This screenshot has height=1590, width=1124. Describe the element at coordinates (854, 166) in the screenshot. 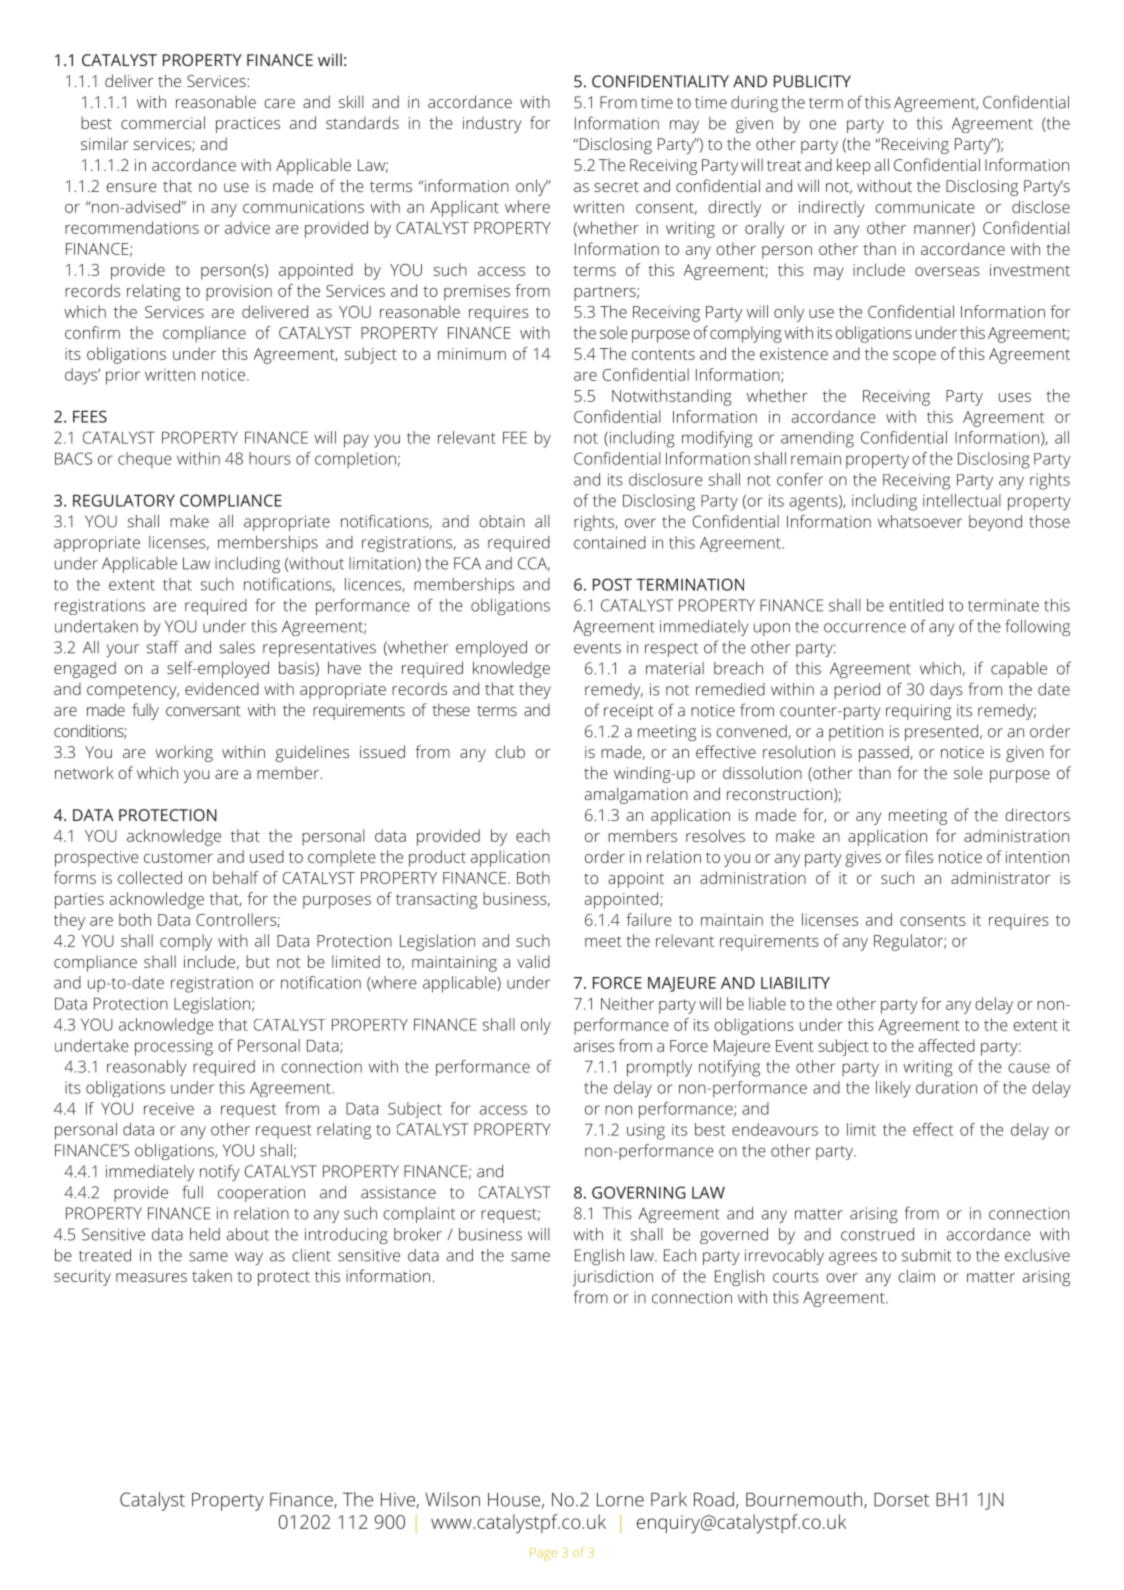

I see `keep` at that location.
